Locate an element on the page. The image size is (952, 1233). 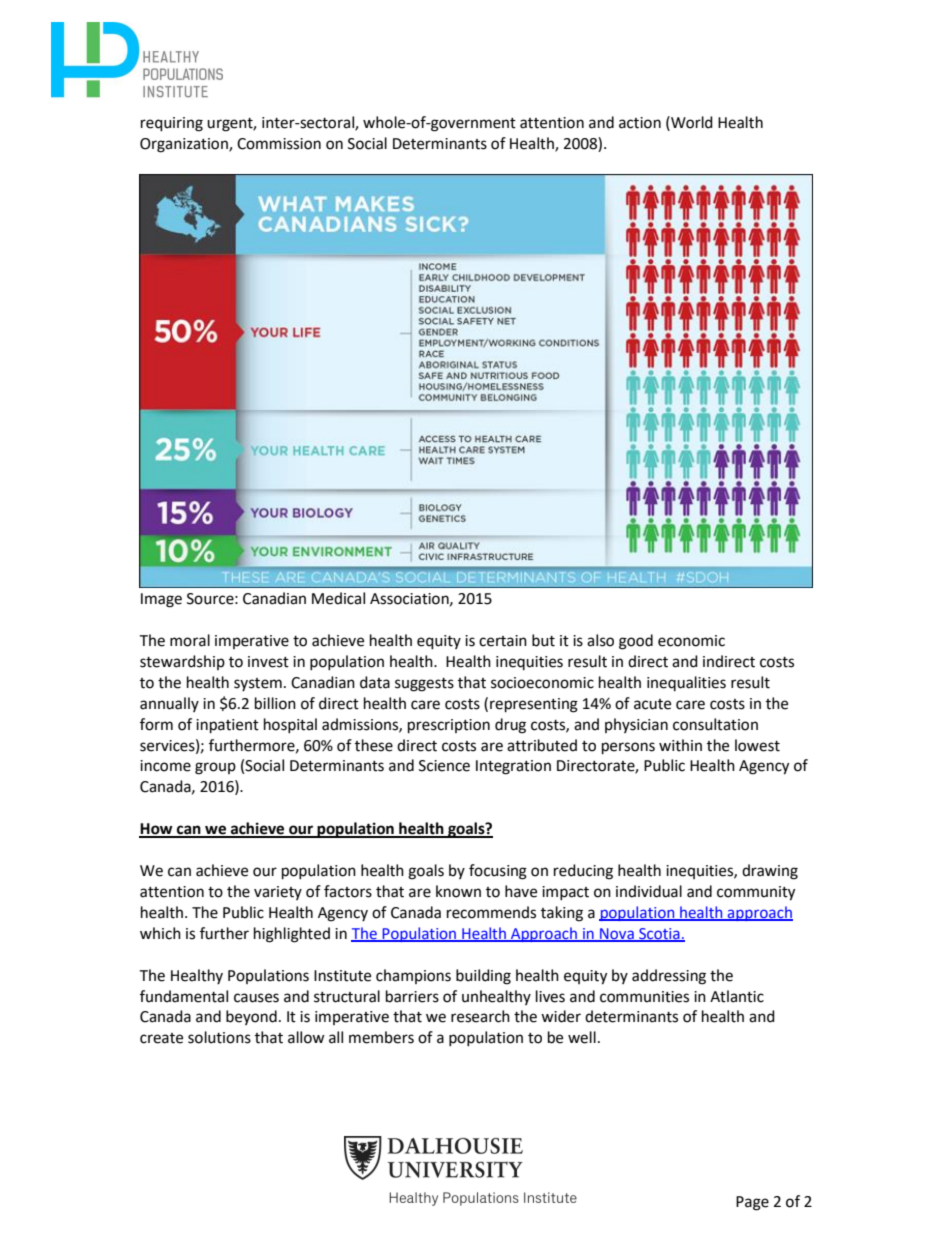
Image is located at coordinates (161, 600).
